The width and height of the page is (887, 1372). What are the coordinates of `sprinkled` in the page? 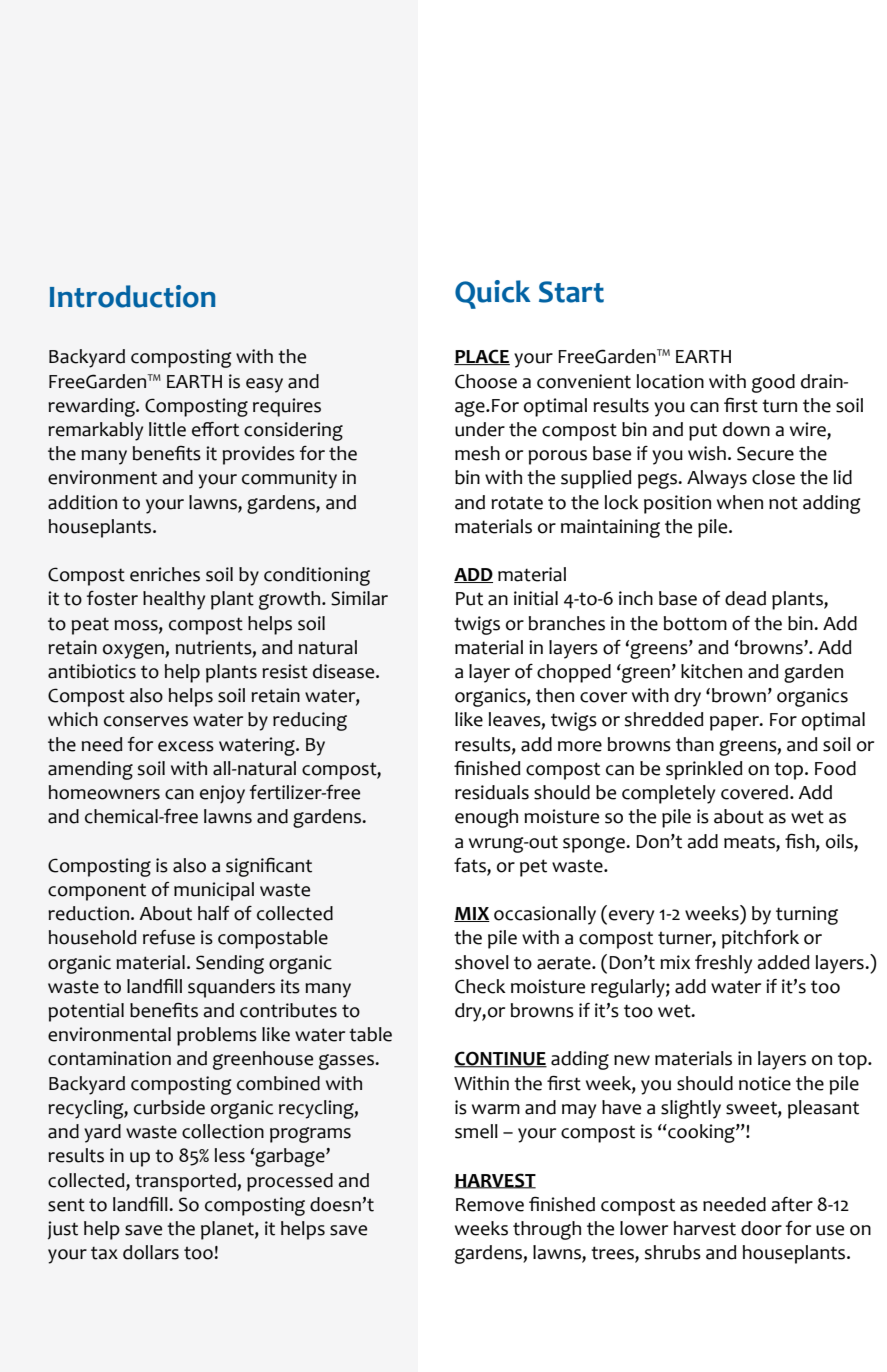 It's located at (704, 770).
